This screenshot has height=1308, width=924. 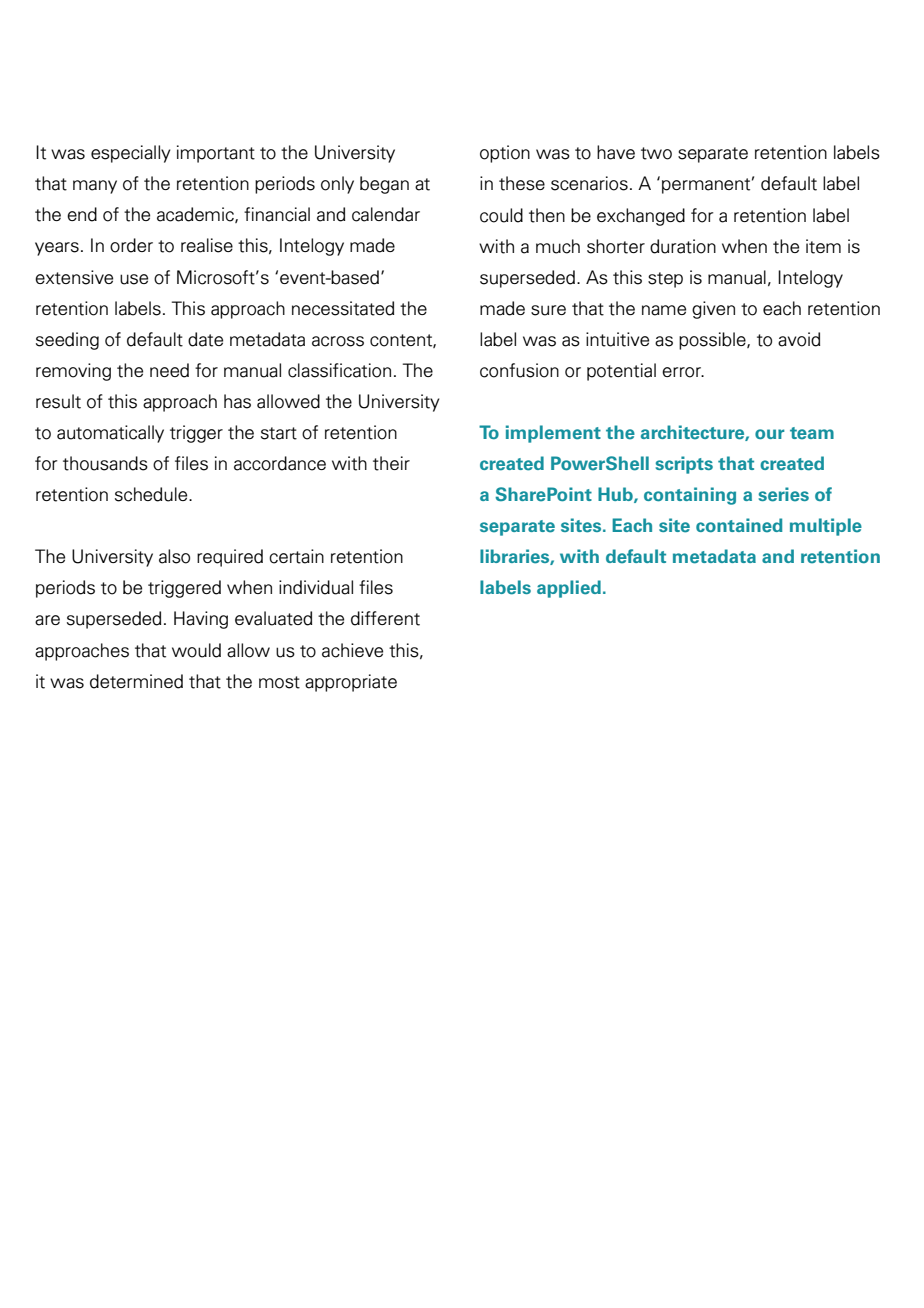 What do you see at coordinates (352, 650) in the screenshot?
I see `achieve` at bounding box center [352, 650].
